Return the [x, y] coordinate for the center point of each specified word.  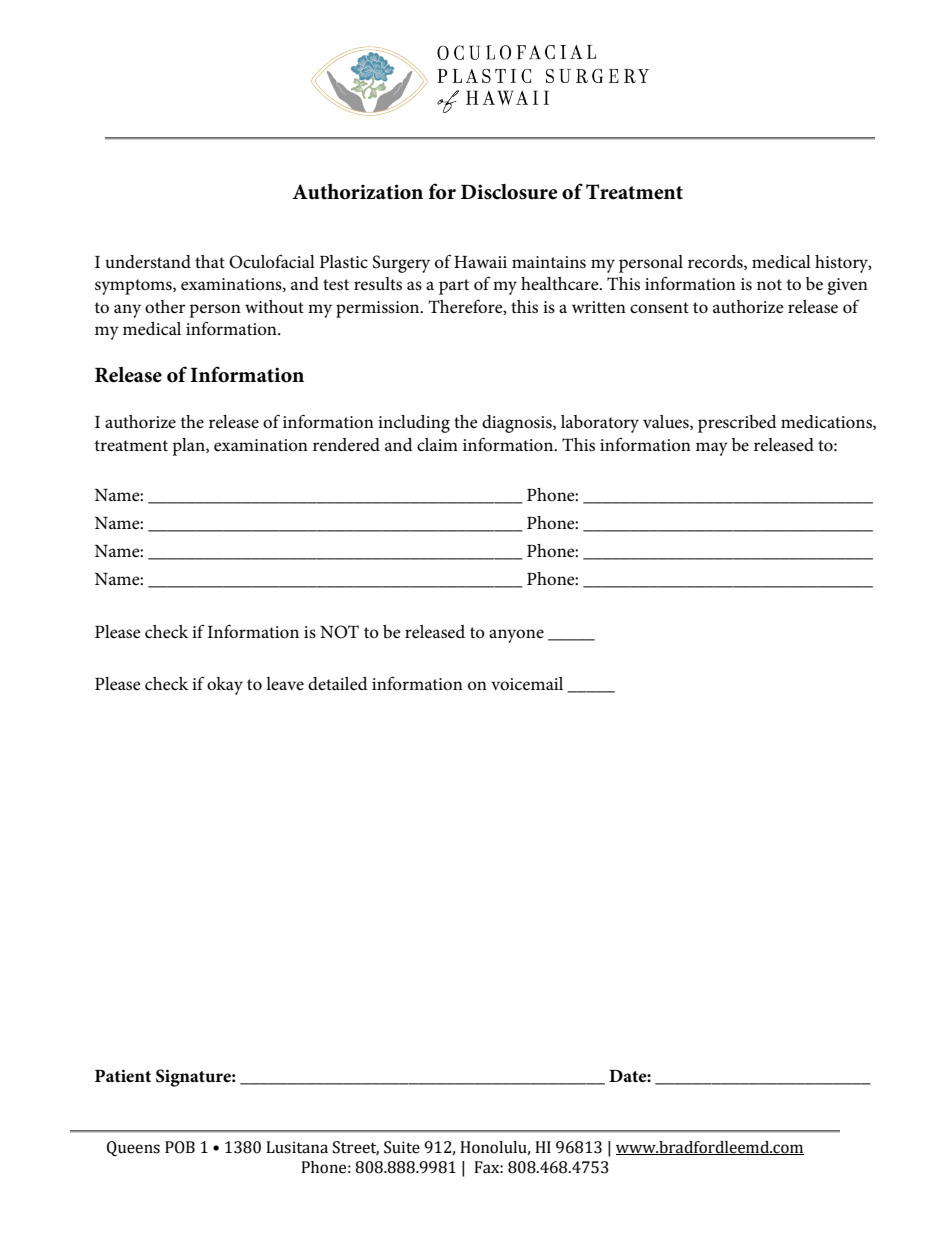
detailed [338, 683]
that [210, 261]
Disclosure [509, 192]
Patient [123, 1076]
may [712, 449]
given [847, 286]
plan [189, 447]
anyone [516, 636]
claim [437, 445]
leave [285, 683]
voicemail [527, 684]
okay [225, 686]
